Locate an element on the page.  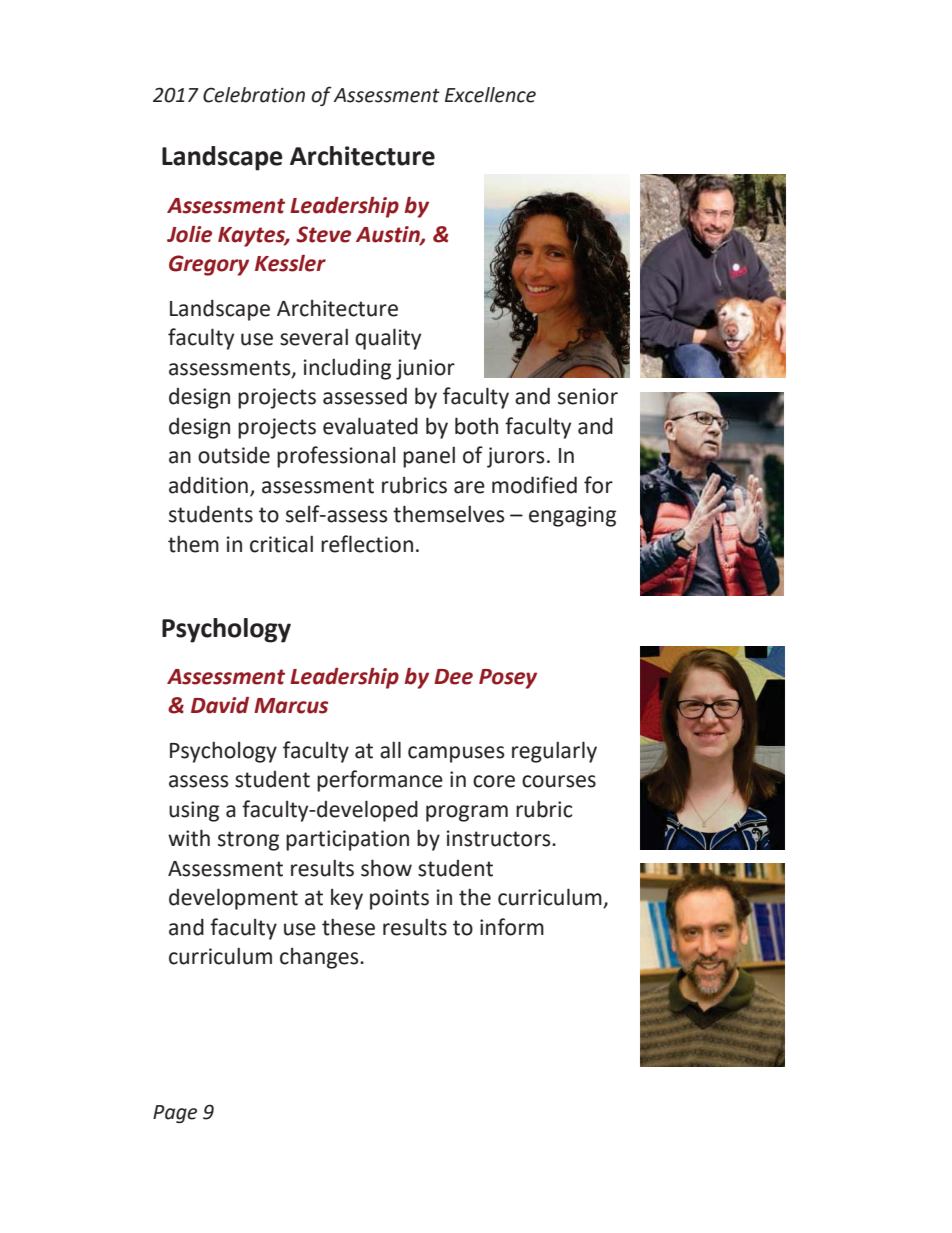
reflection is located at coordinates (367, 544).
